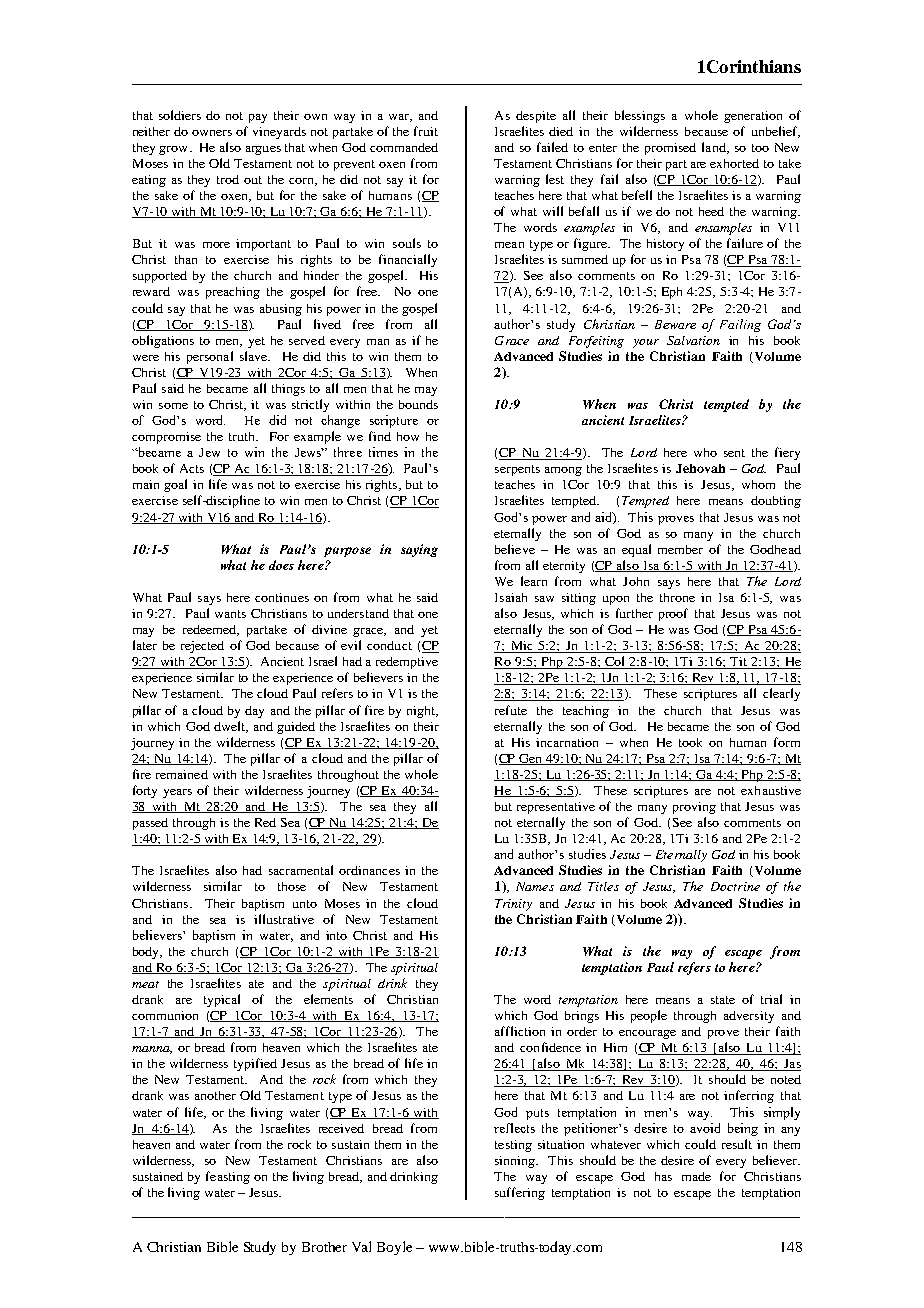  What do you see at coordinates (715, 148) in the document?
I see `land` at bounding box center [715, 148].
